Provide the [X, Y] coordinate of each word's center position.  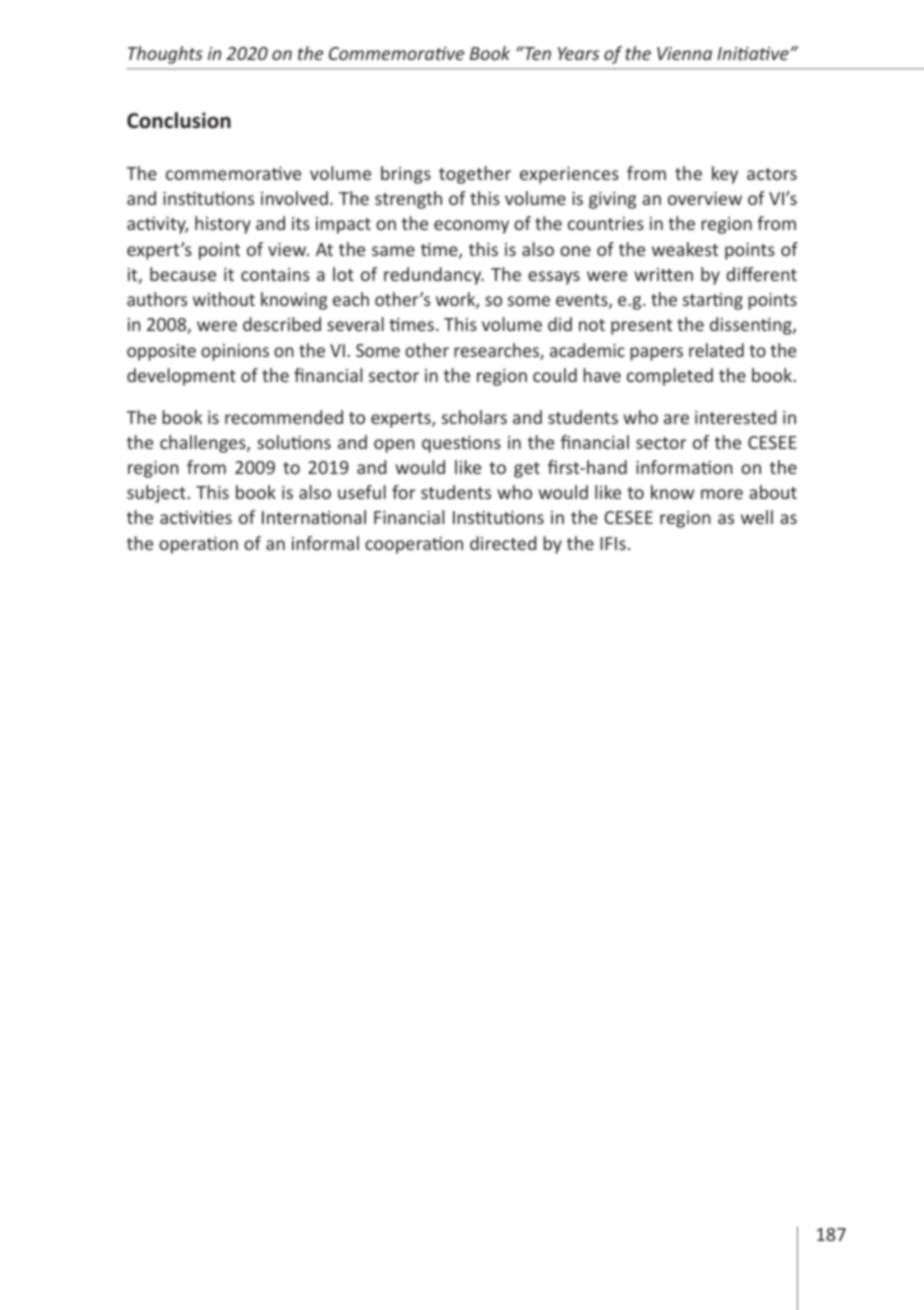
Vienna [684, 53]
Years [578, 53]
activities [196, 517]
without [224, 299]
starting [713, 301]
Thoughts [165, 55]
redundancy [434, 276]
